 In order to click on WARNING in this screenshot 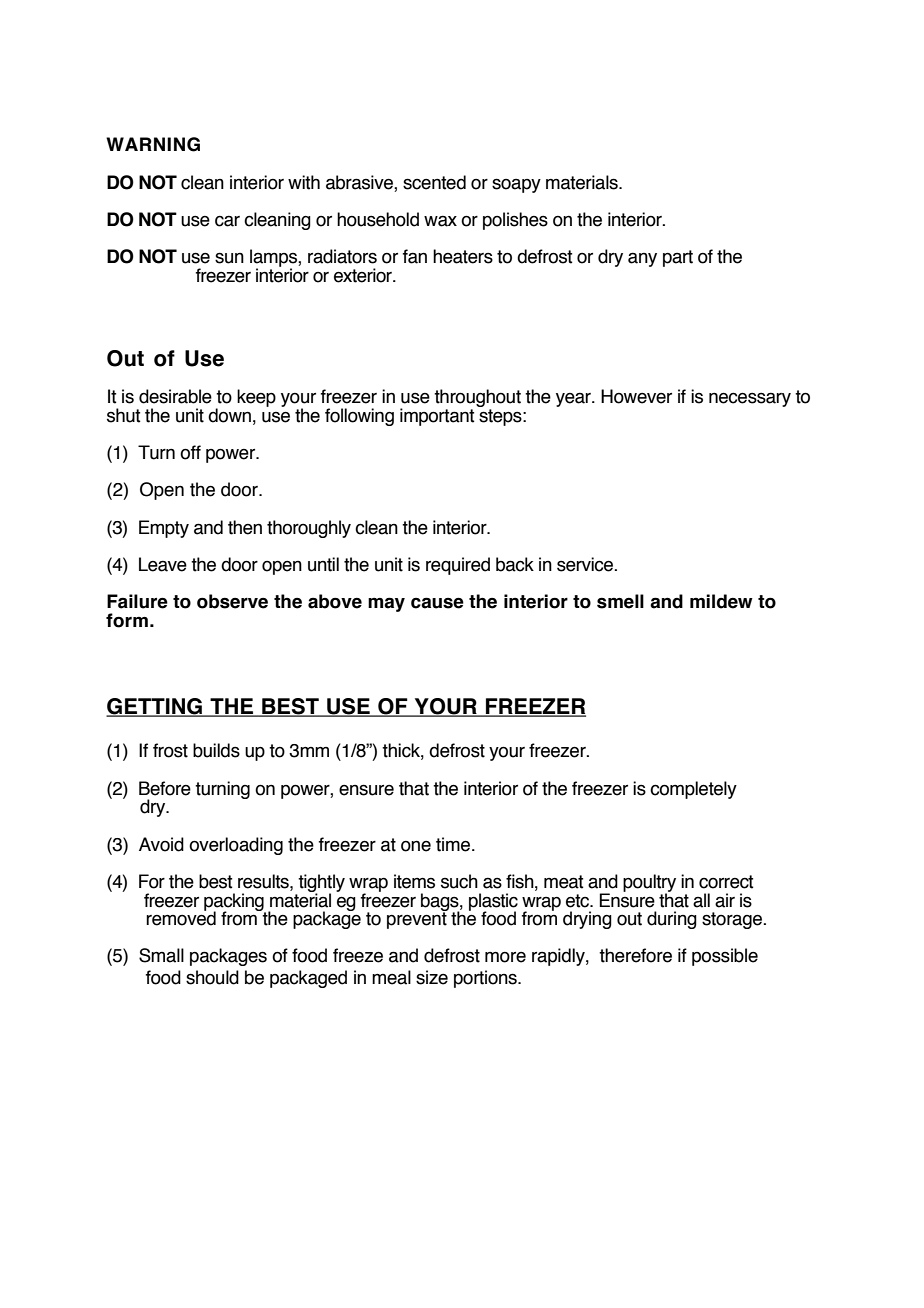, I will do `click(153, 144)`.
